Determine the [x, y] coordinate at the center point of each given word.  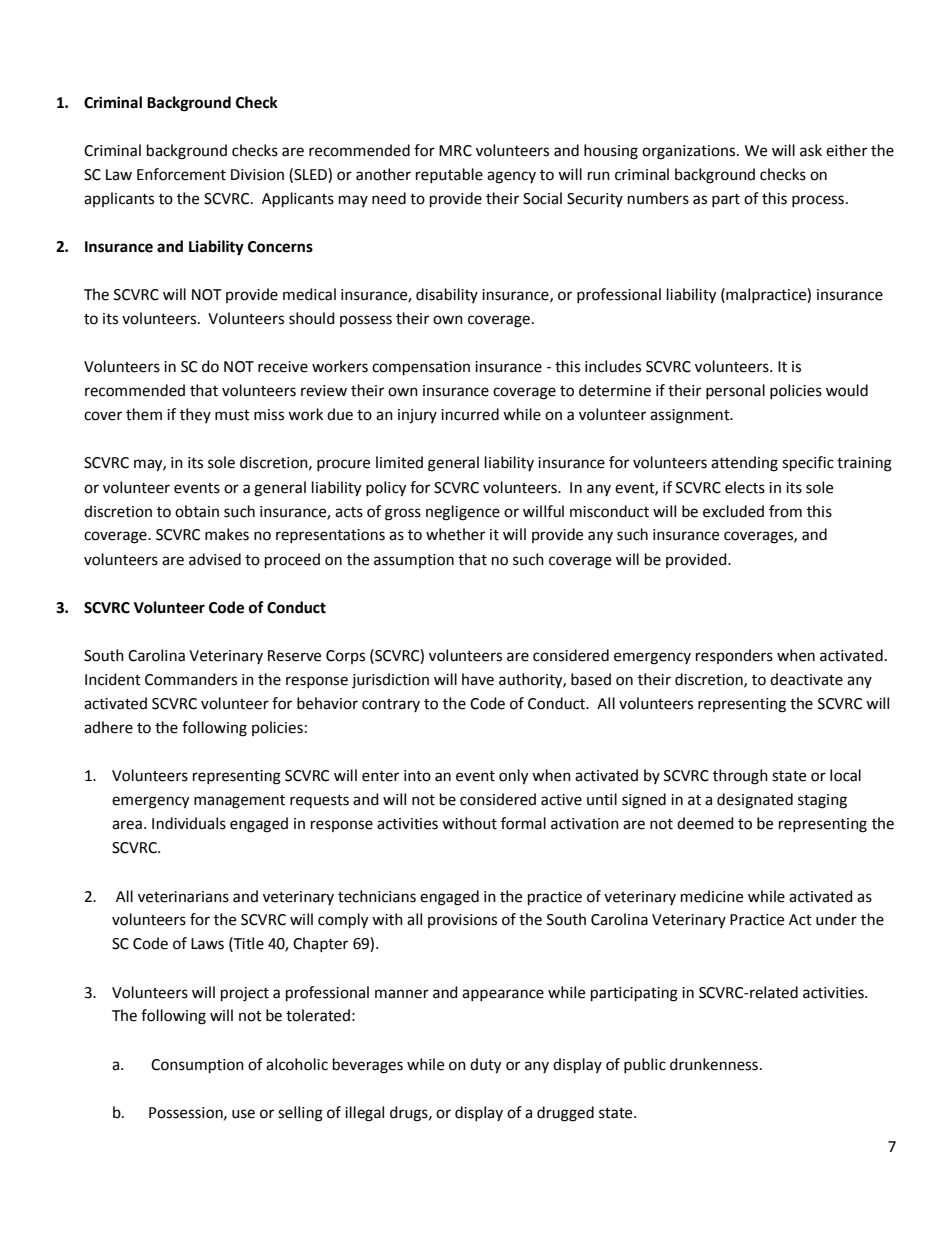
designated [755, 801]
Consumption [197, 1066]
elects [745, 487]
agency [511, 177]
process [818, 201]
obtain [197, 511]
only [513, 777]
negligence [463, 513]
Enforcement [181, 174]
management [239, 802]
